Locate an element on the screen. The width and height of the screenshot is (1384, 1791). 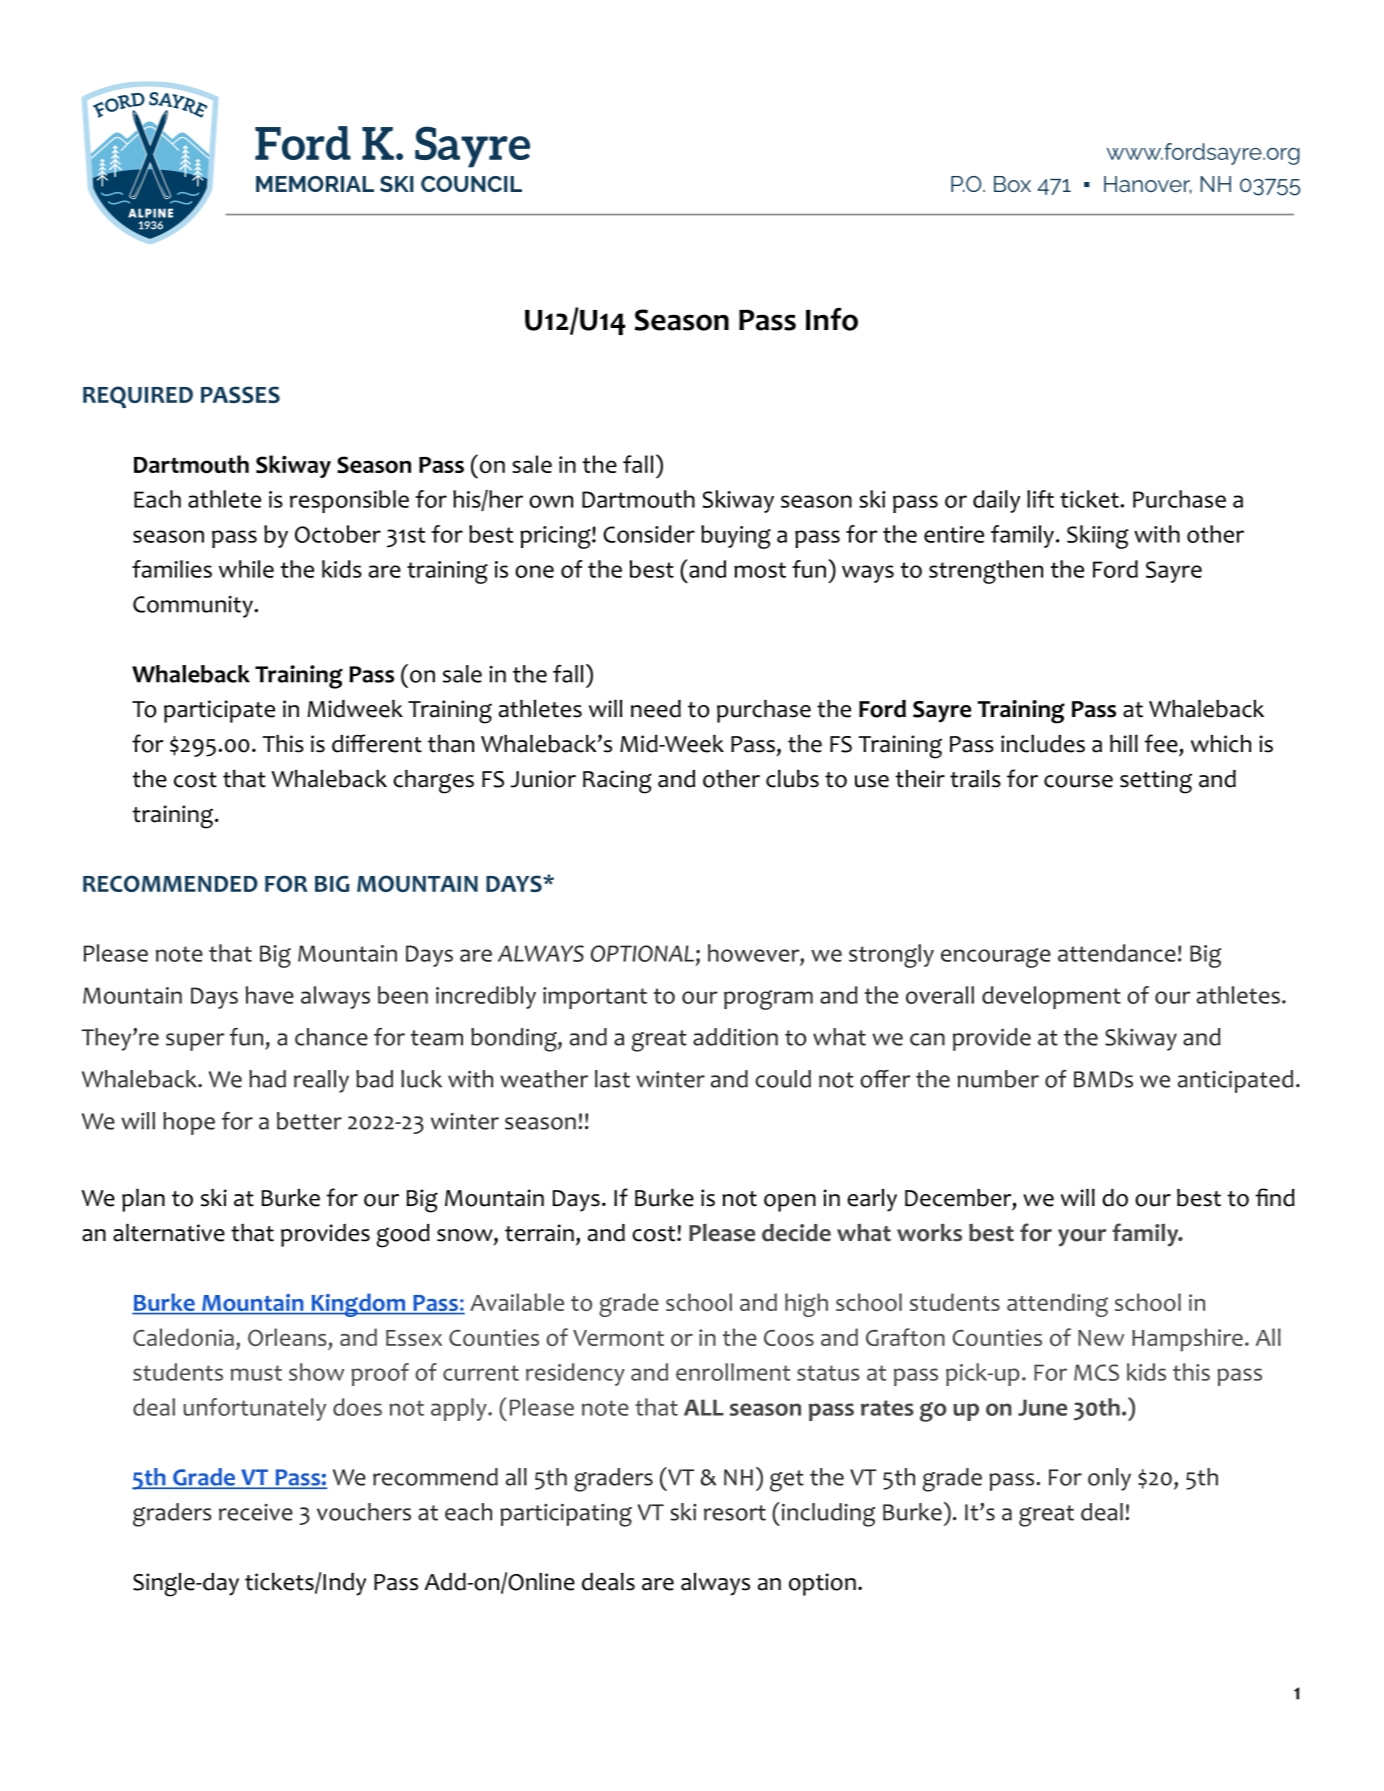
receive is located at coordinates (256, 1512).
